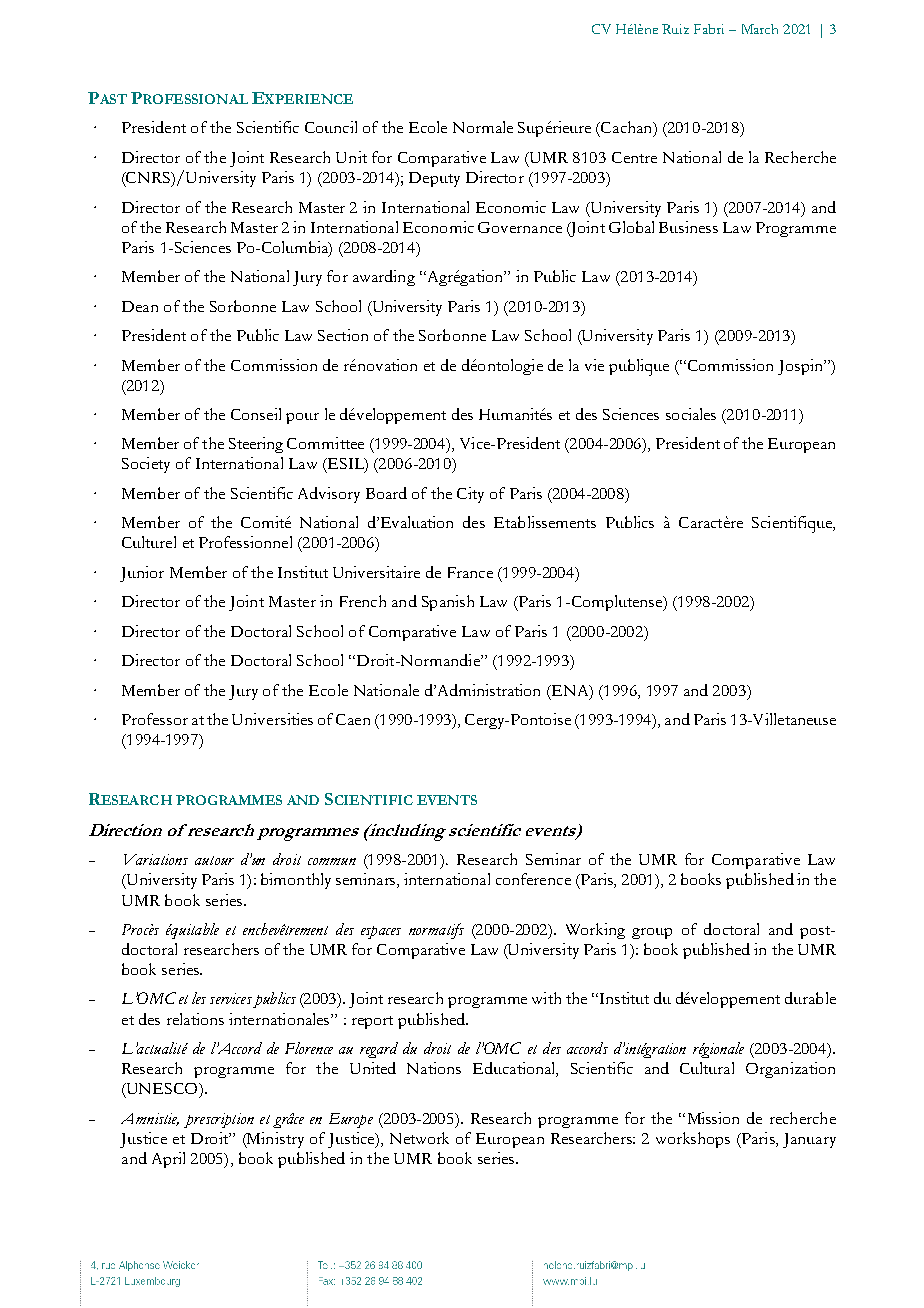  I want to click on awarding, so click(384, 278).
